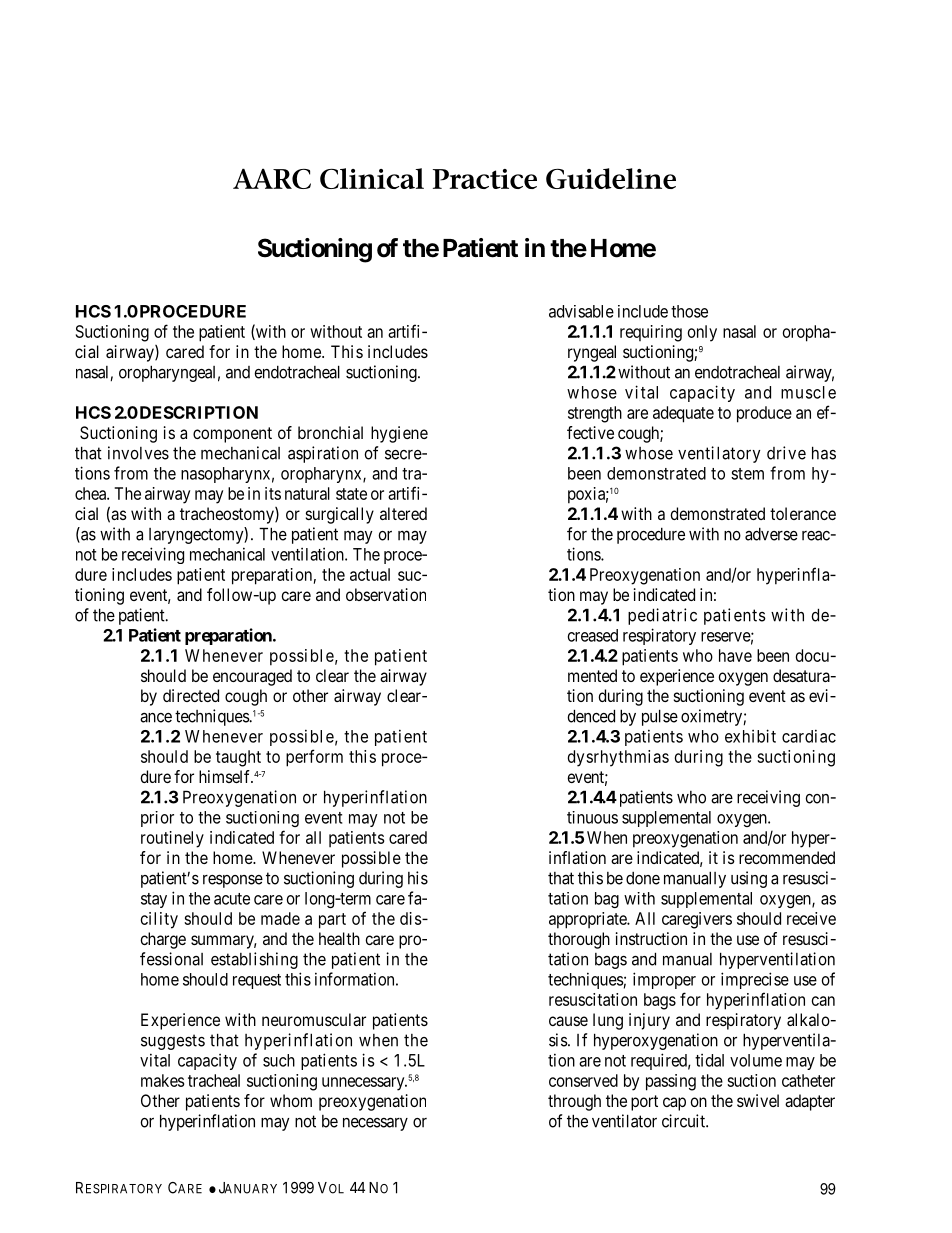  Describe the element at coordinates (403, 513) in the image. I see `altered` at that location.
